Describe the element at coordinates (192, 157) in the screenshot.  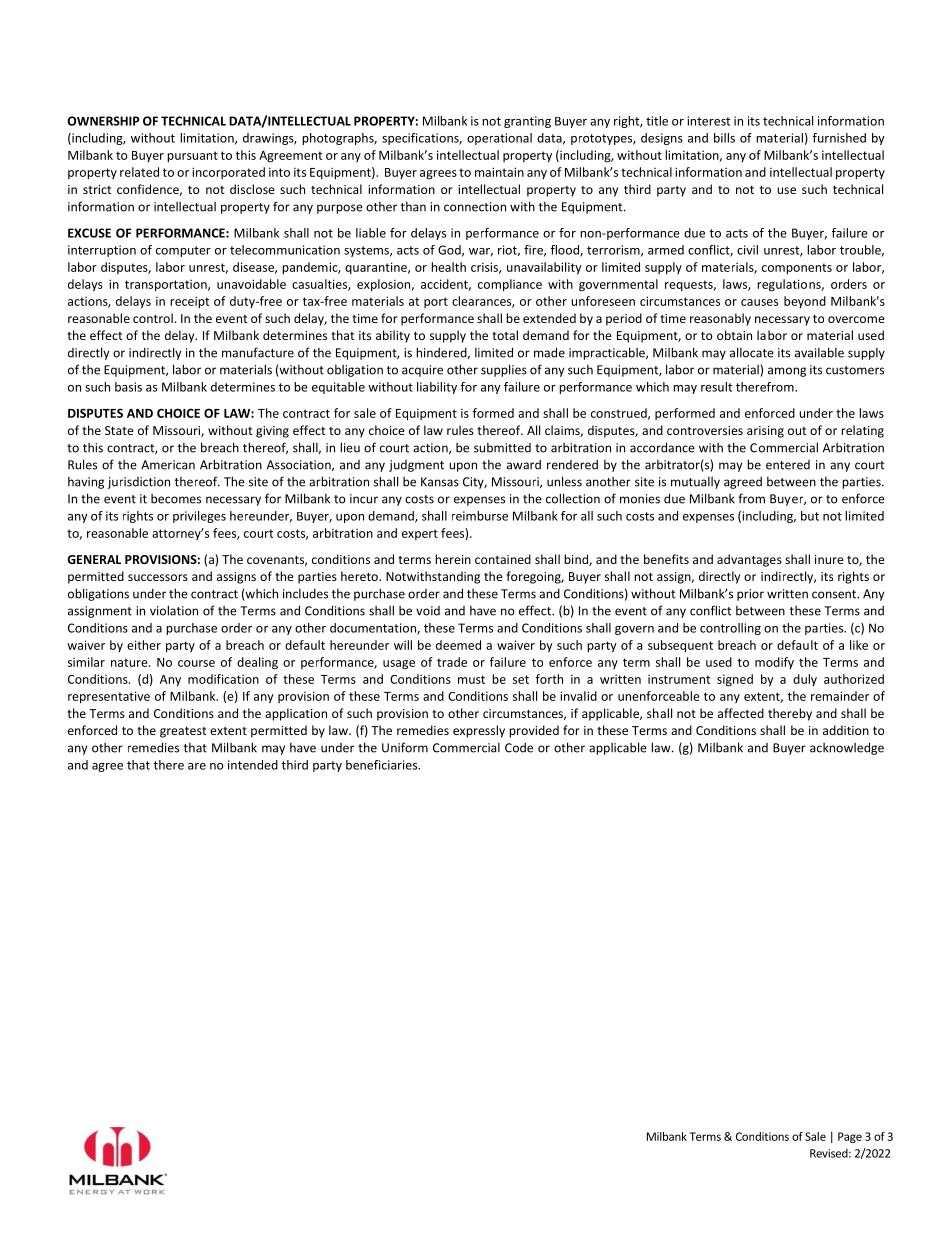
I see `pursuant` at that location.
